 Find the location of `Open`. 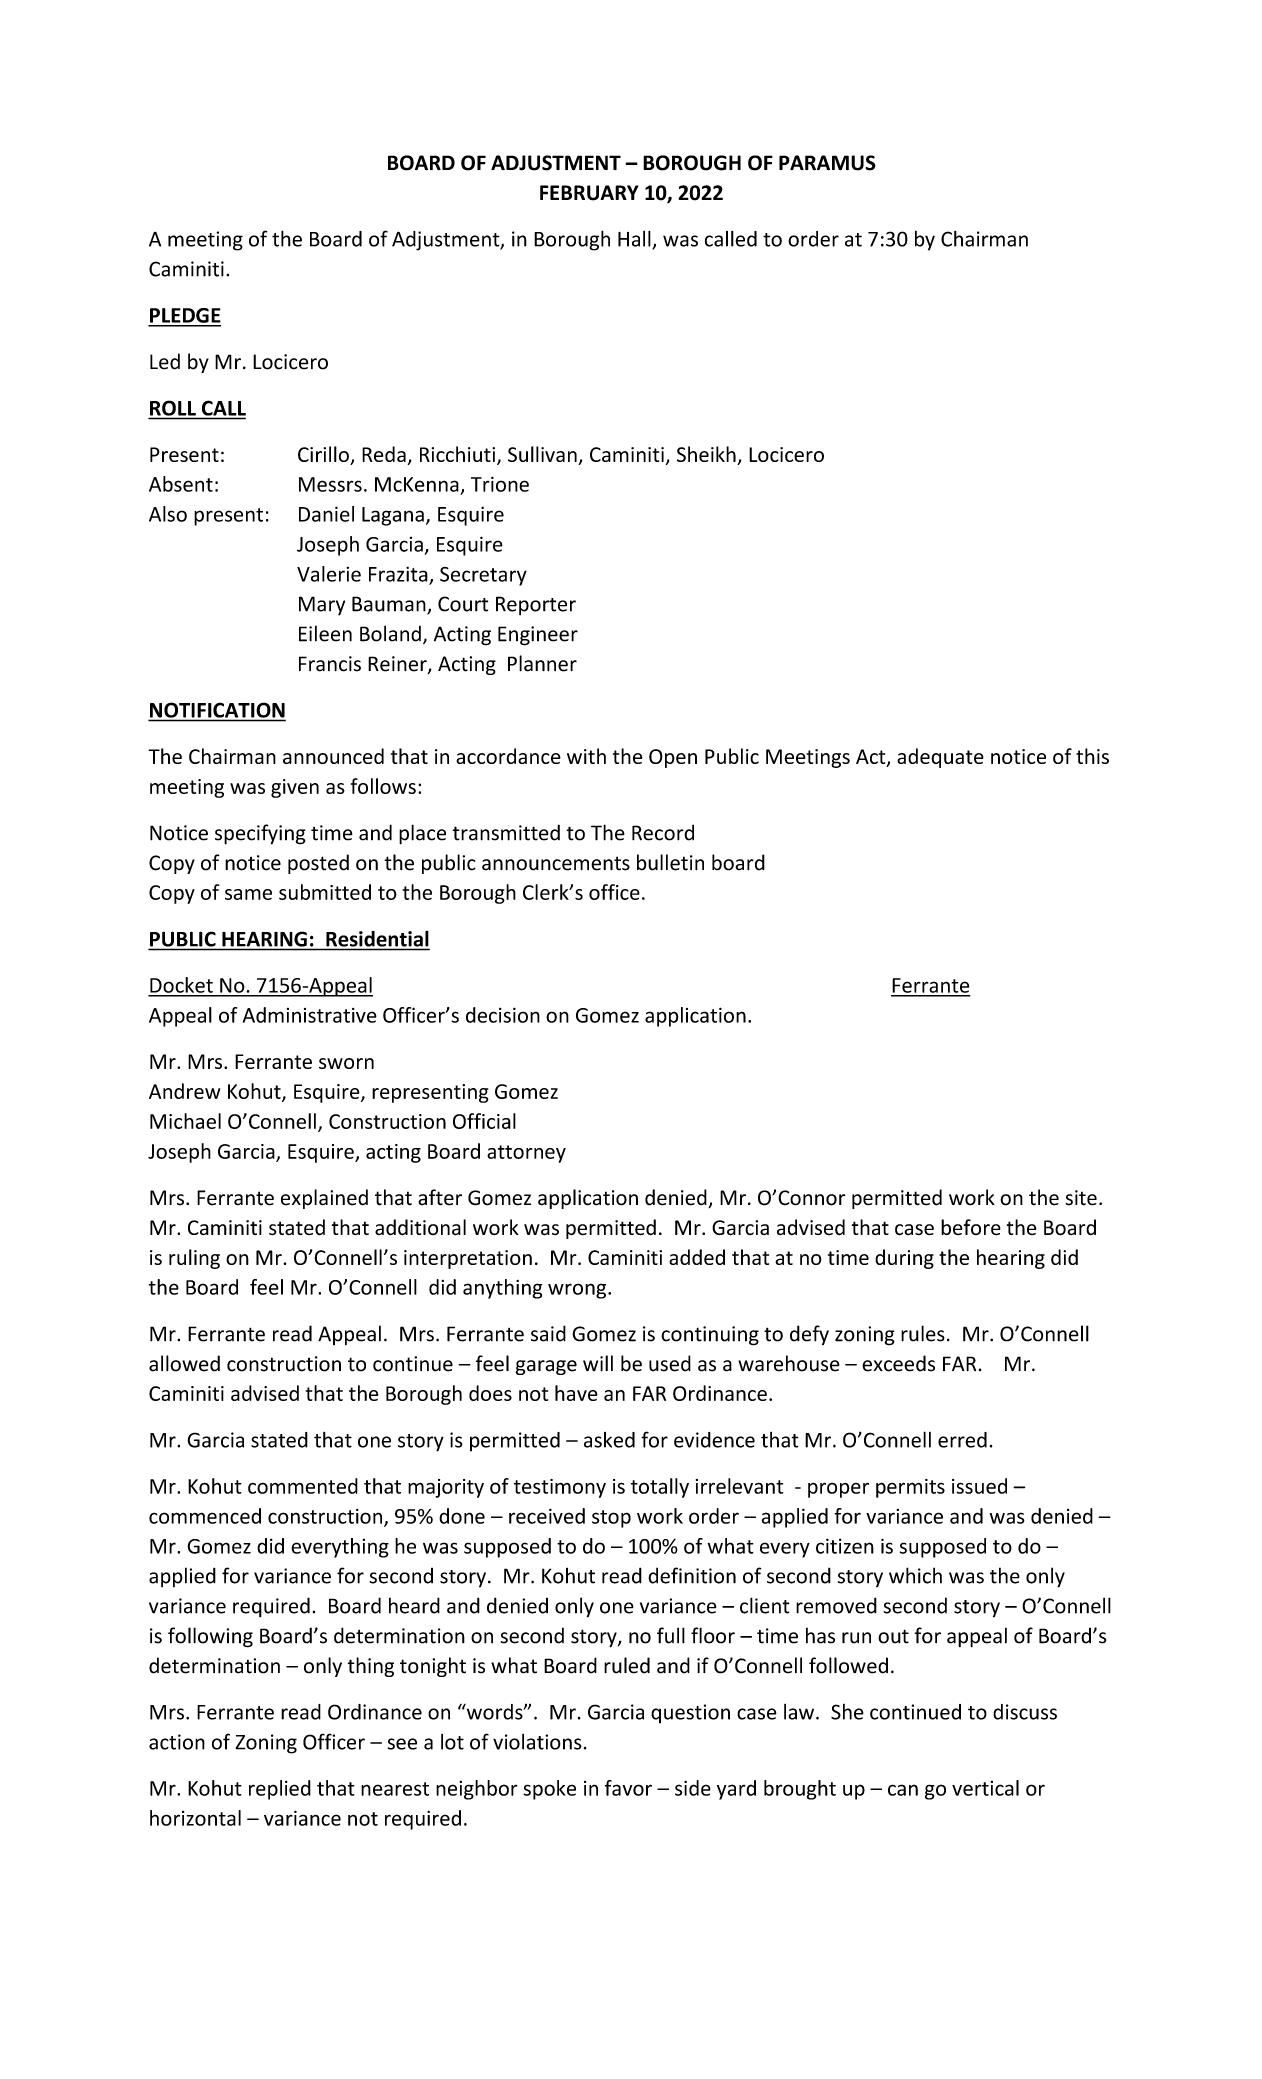

Open is located at coordinates (673, 758).
